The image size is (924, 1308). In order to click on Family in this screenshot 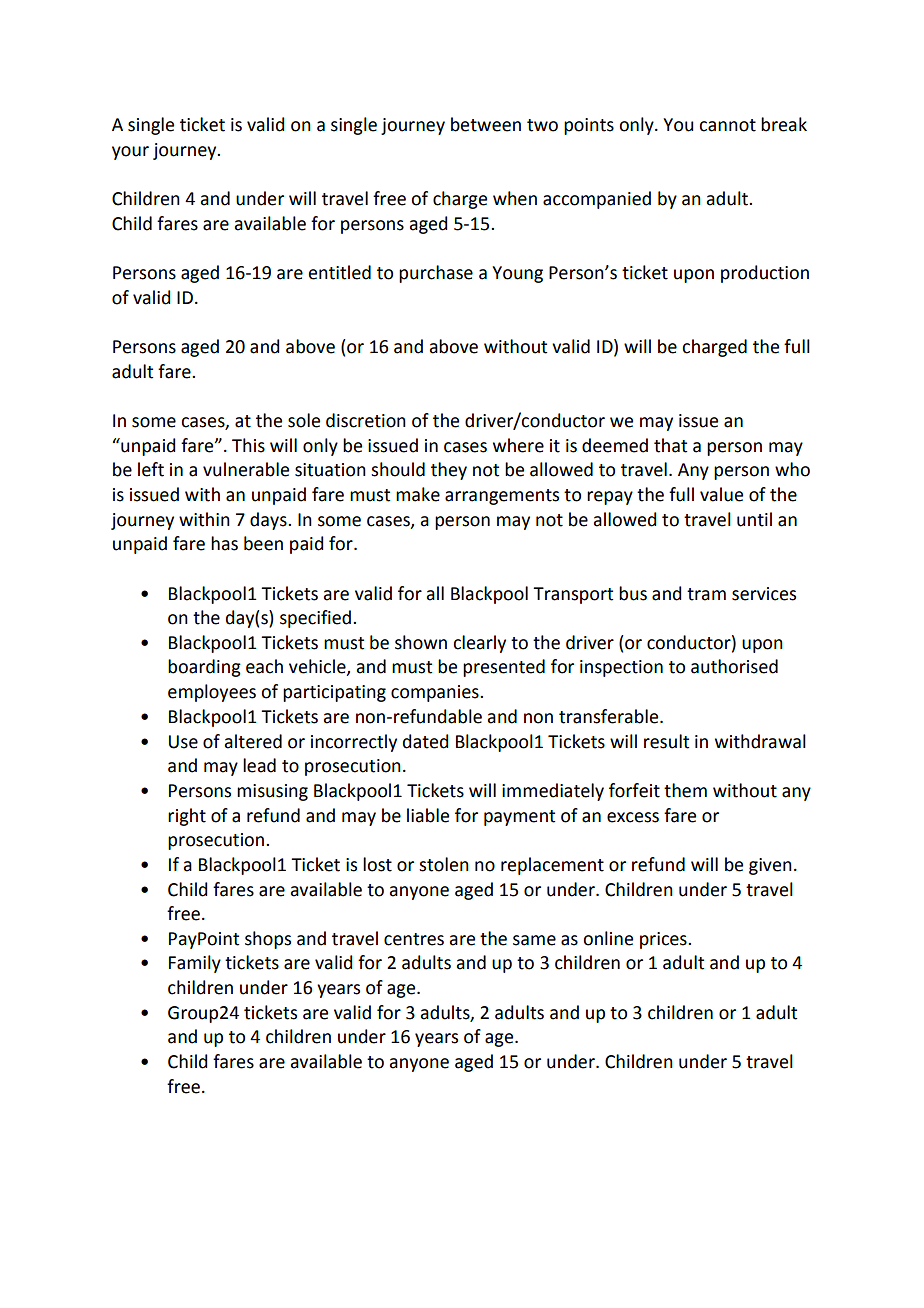, I will do `click(195, 964)`.
